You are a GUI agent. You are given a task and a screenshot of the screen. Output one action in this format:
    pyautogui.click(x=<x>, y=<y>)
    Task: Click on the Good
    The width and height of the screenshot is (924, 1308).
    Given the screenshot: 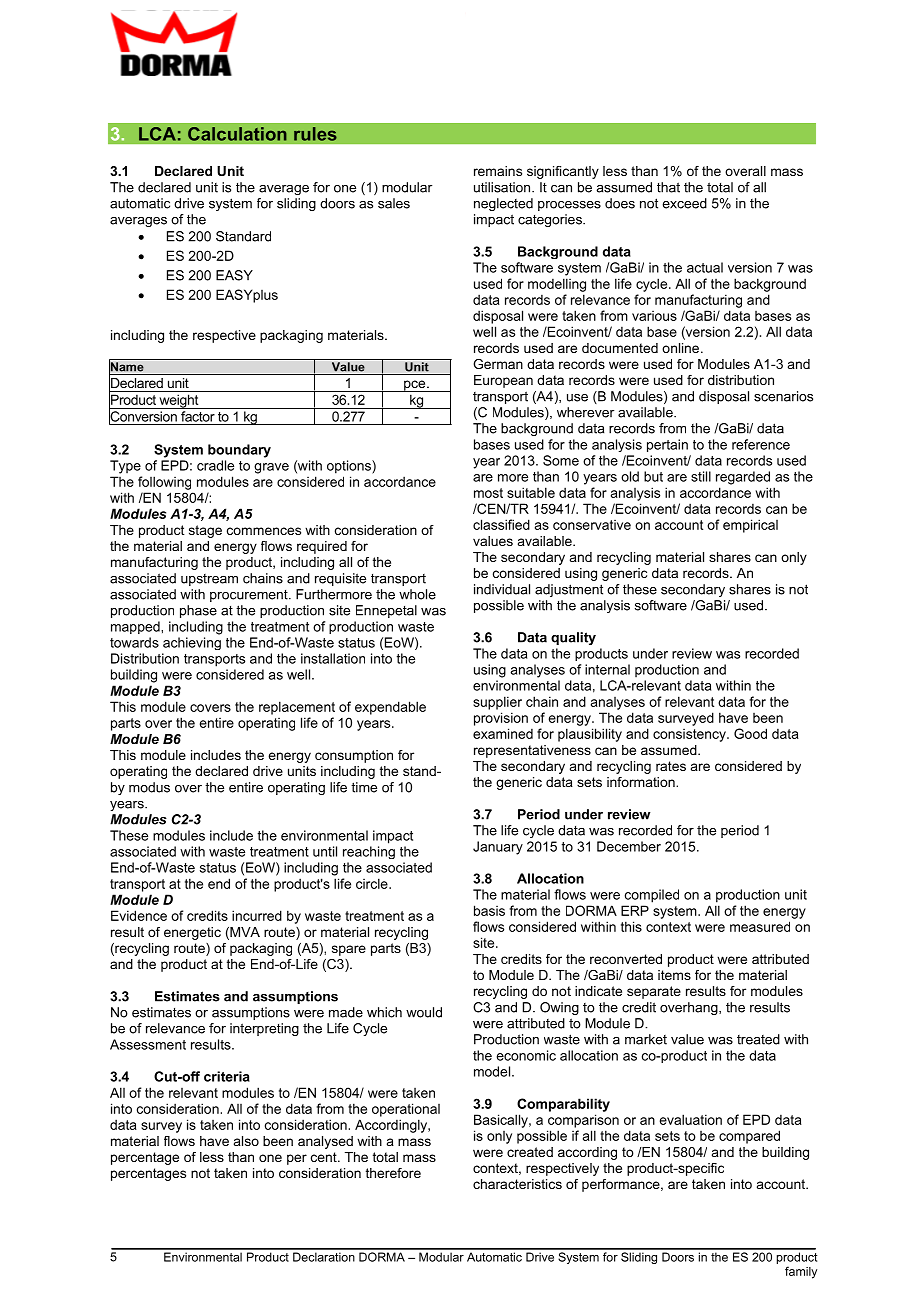 What is the action you would take?
    pyautogui.click(x=750, y=733)
